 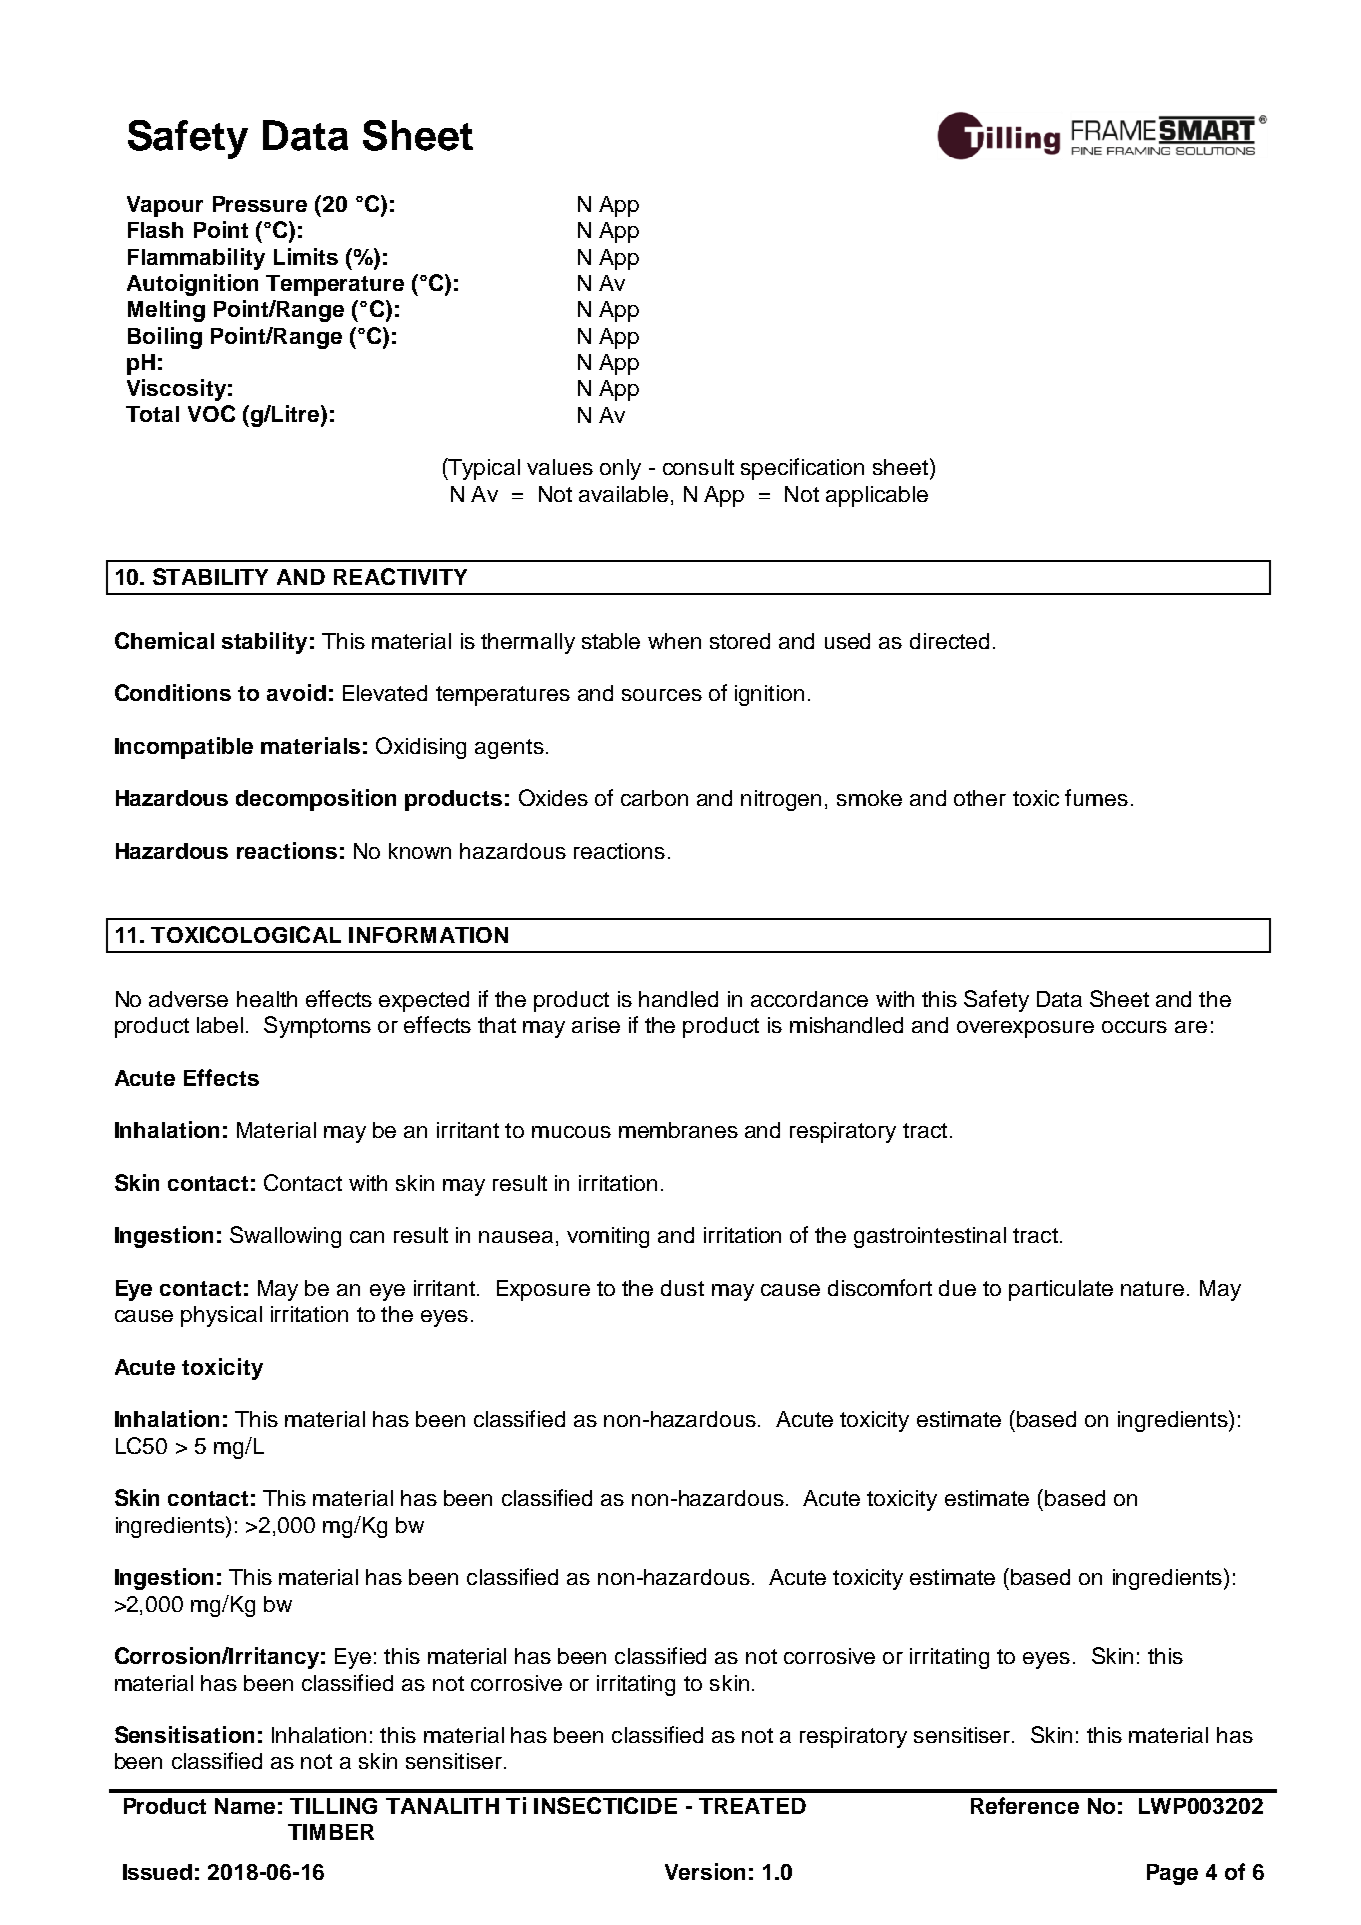 I want to click on fumes, so click(x=1096, y=797).
